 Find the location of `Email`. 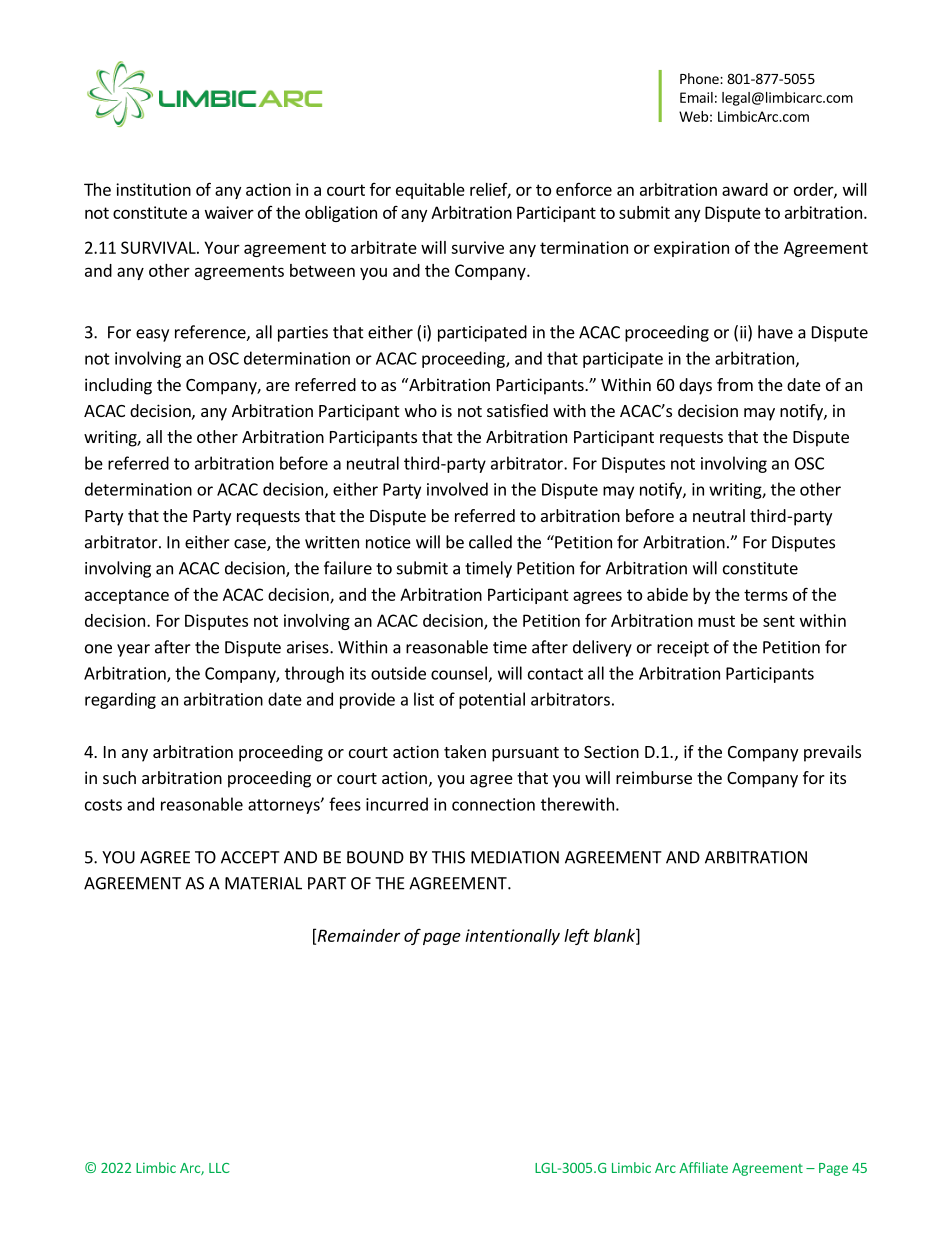

Email is located at coordinates (696, 97).
